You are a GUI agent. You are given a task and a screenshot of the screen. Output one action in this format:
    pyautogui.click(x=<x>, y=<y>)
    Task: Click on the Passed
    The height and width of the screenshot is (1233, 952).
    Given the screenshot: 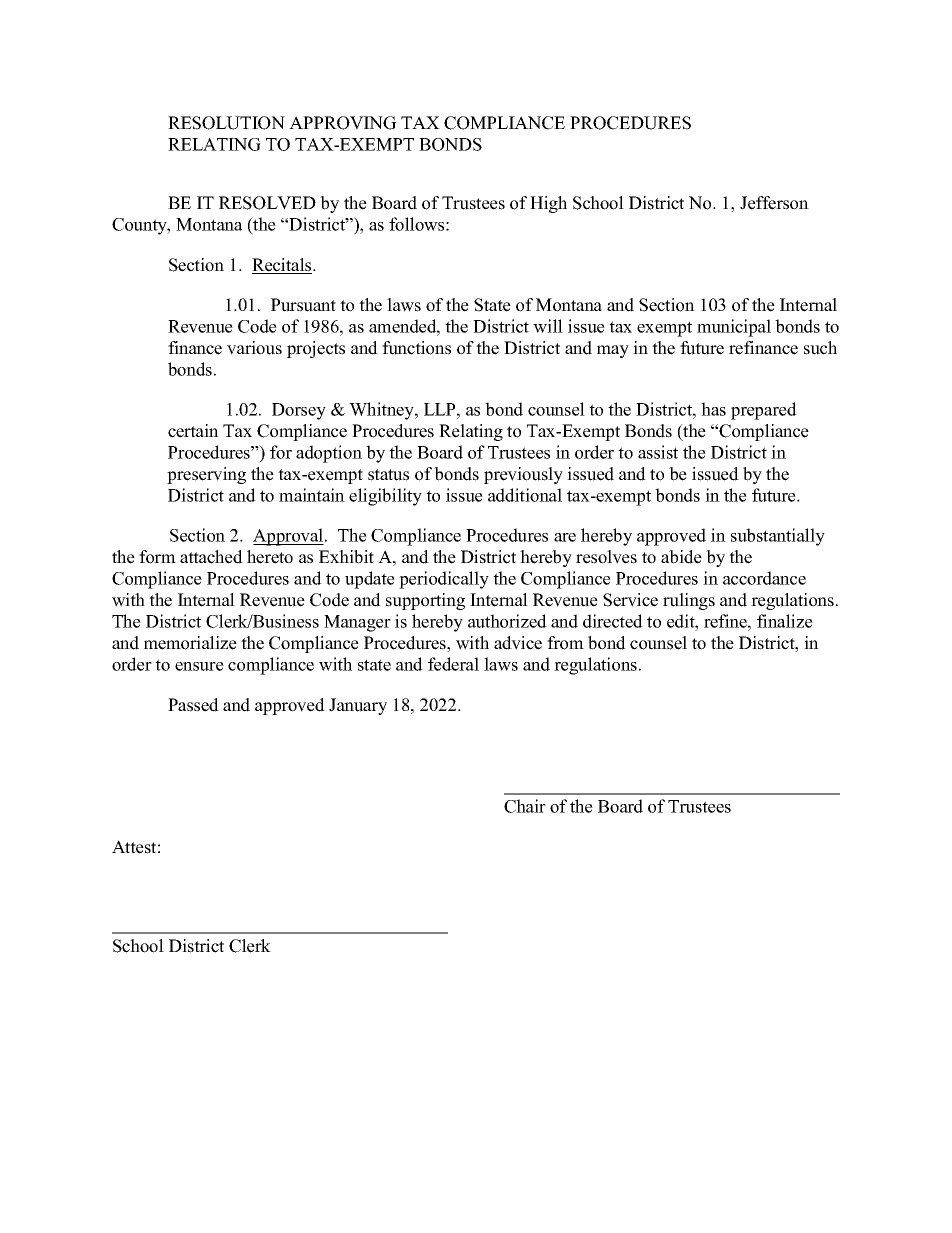 What is the action you would take?
    pyautogui.click(x=193, y=705)
